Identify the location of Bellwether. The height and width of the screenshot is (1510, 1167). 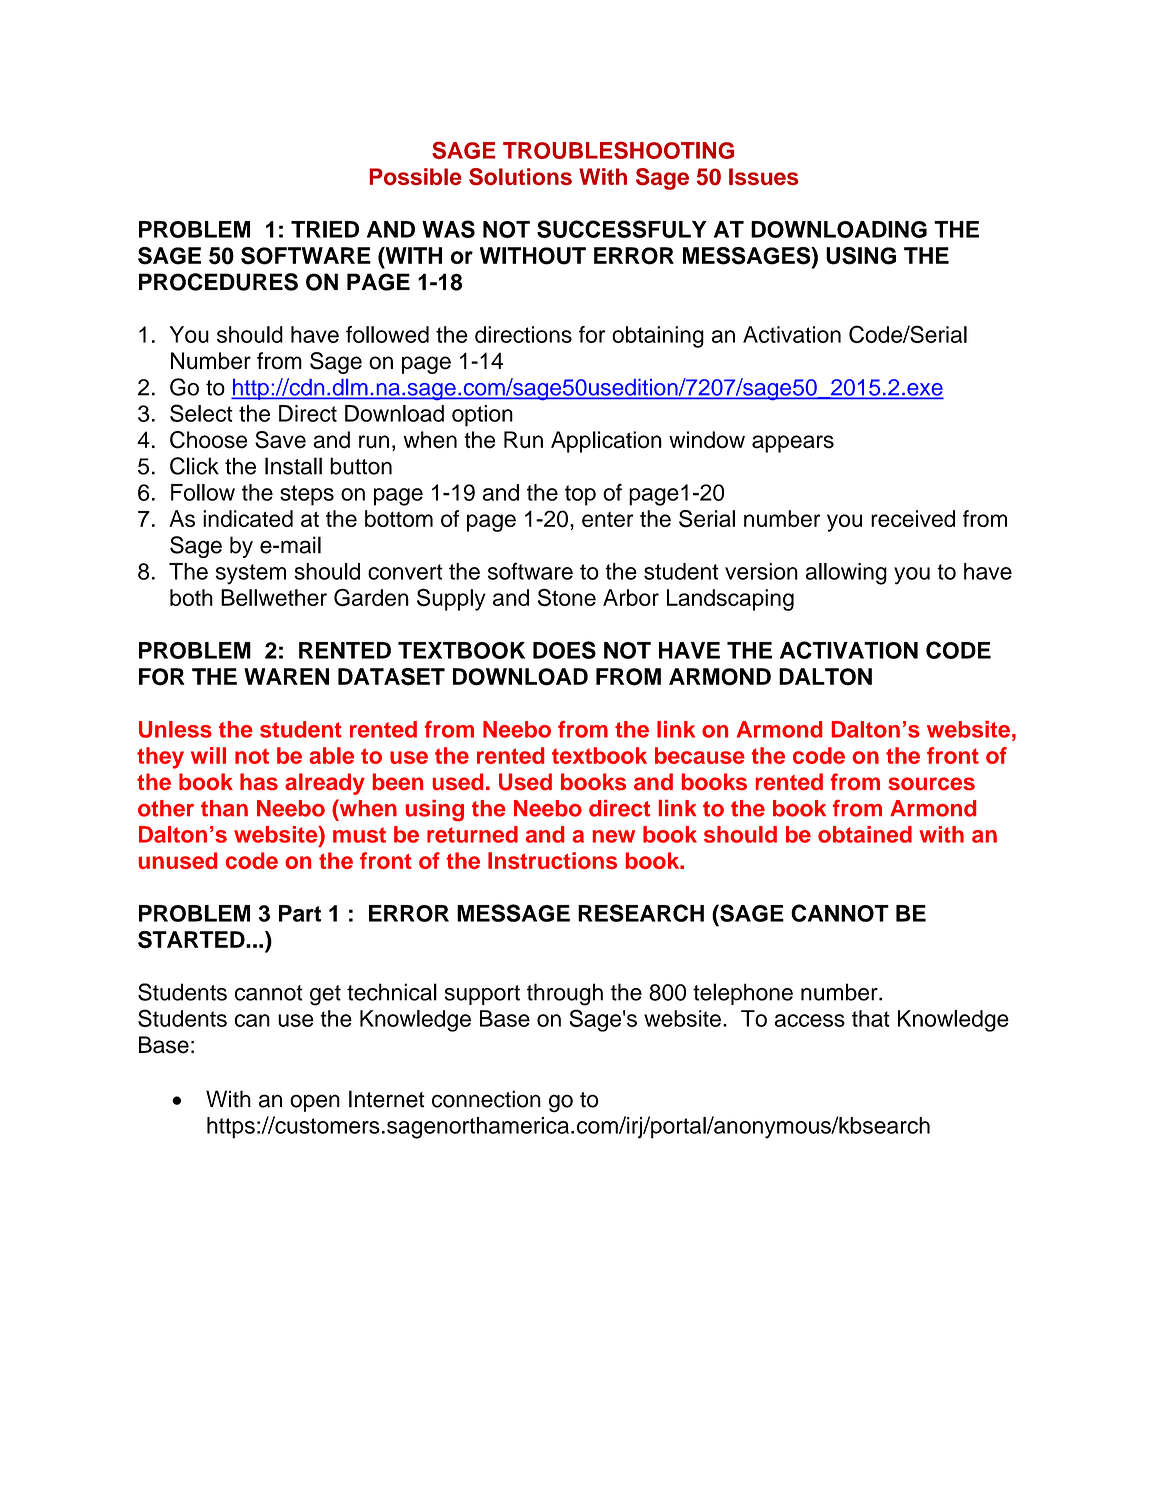
(274, 597).
